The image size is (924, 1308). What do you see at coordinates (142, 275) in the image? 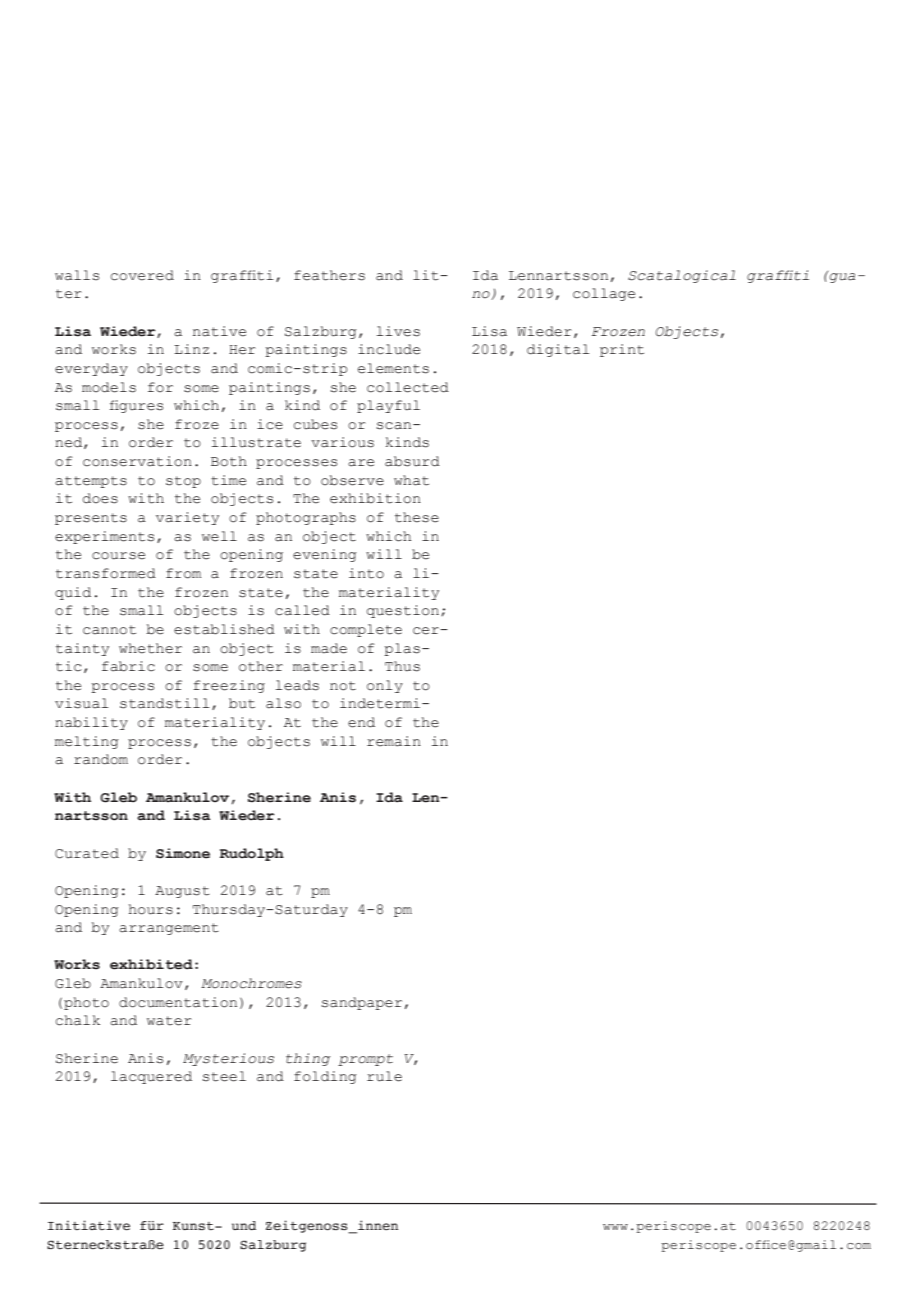
I see `covered` at bounding box center [142, 275].
